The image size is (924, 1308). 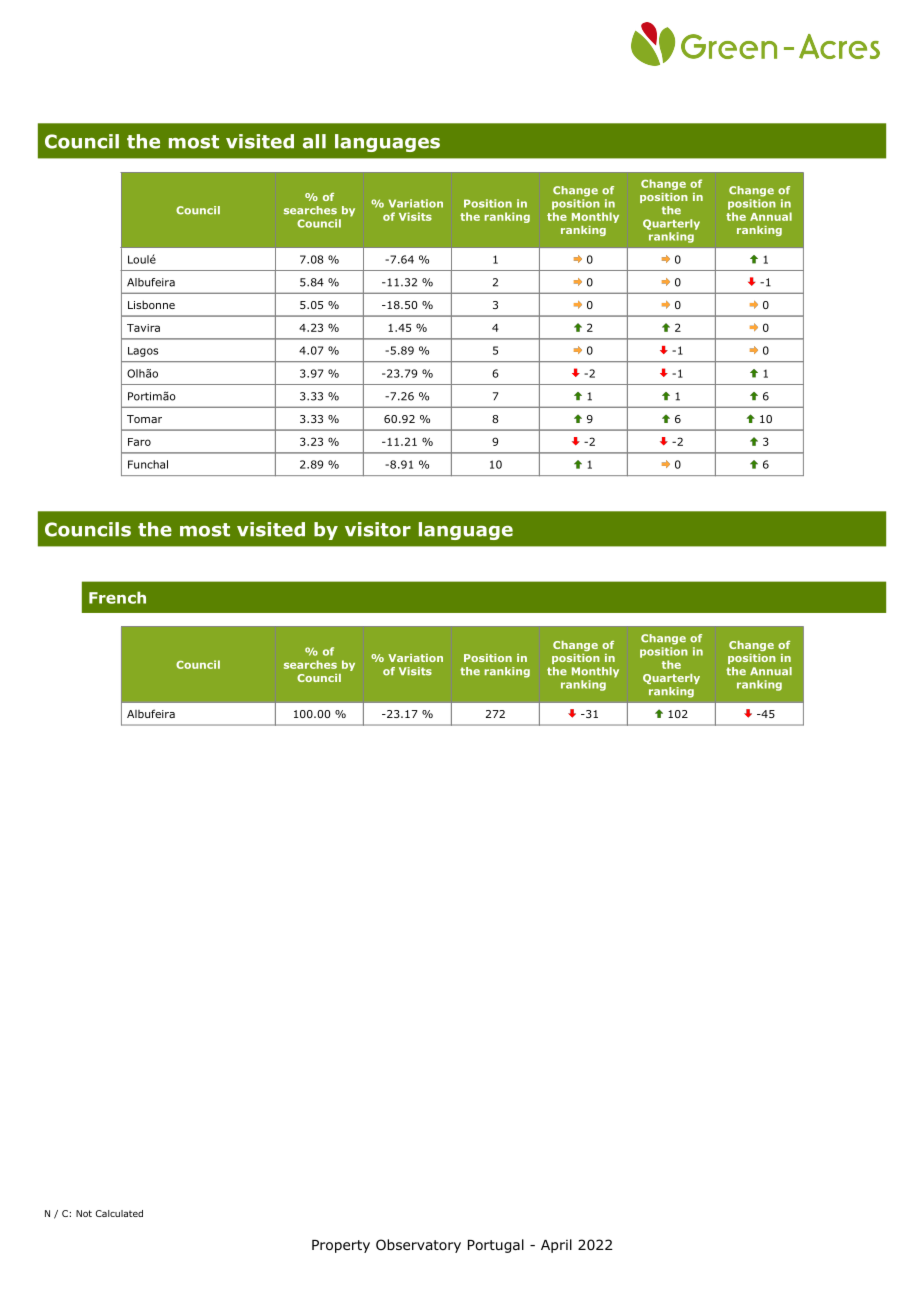 What do you see at coordinates (119, 1213) in the image?
I see `Calculated` at bounding box center [119, 1213].
